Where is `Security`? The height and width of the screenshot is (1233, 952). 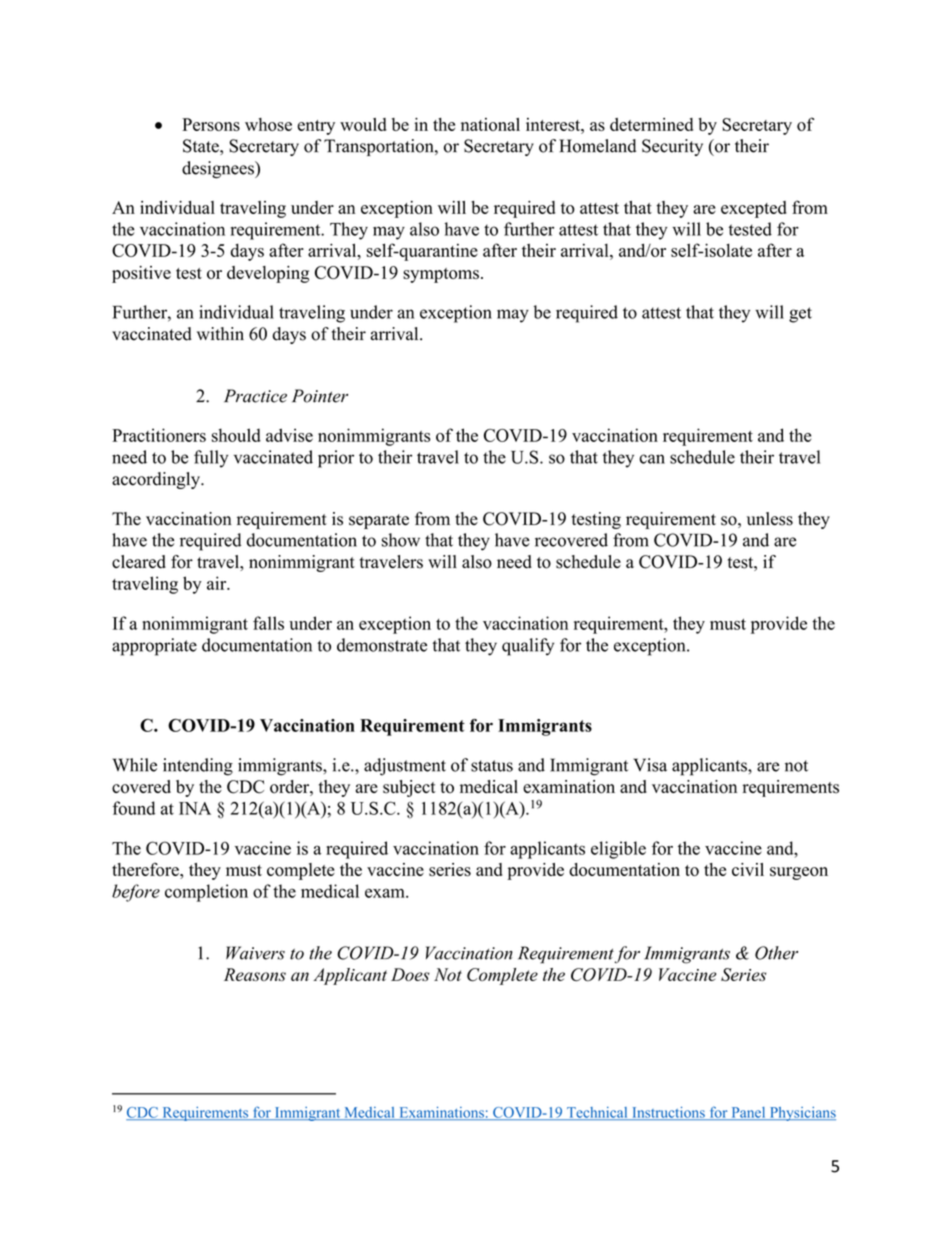
Security is located at coordinates (672, 147).
